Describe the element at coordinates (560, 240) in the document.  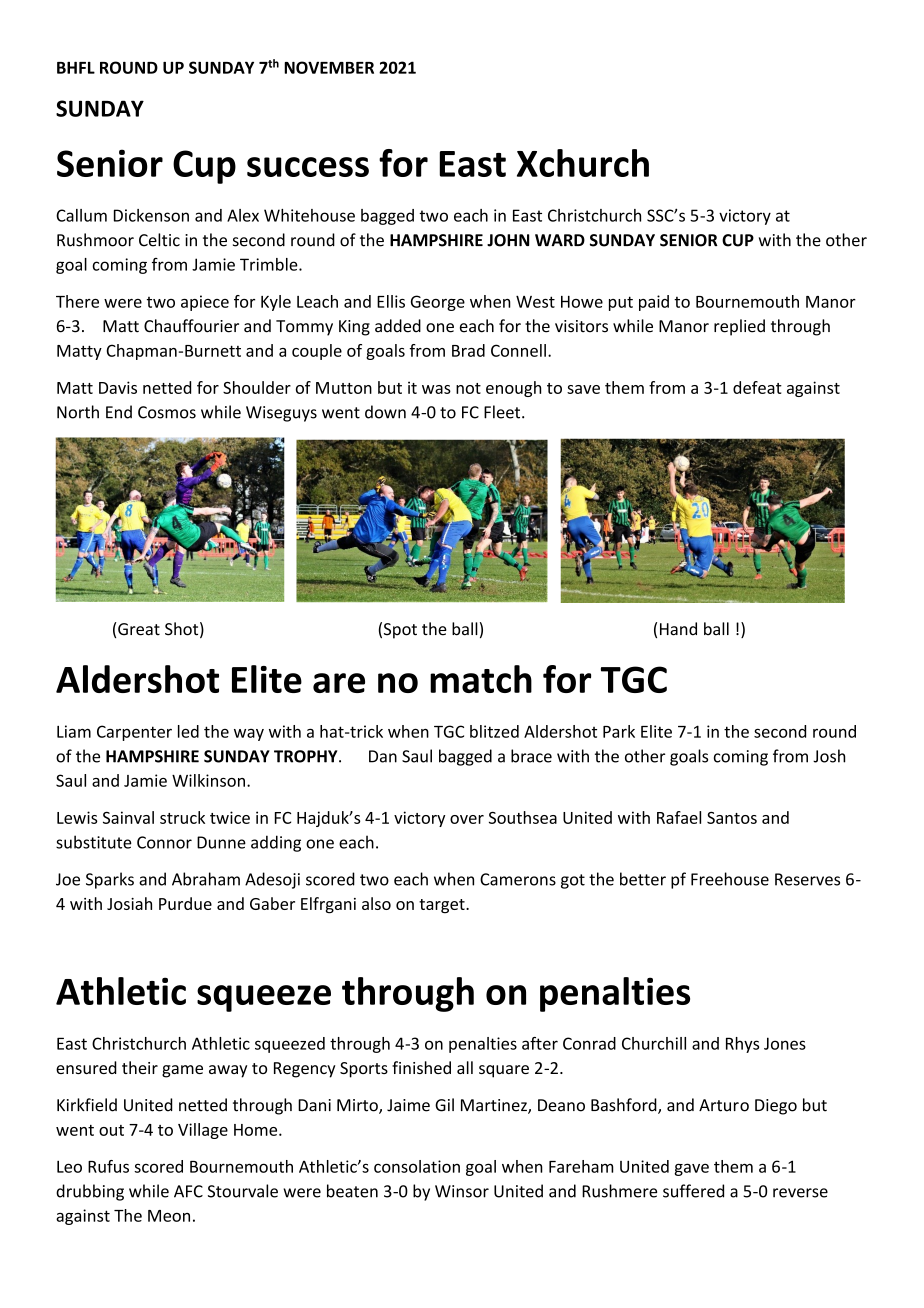
I see `WARD` at that location.
